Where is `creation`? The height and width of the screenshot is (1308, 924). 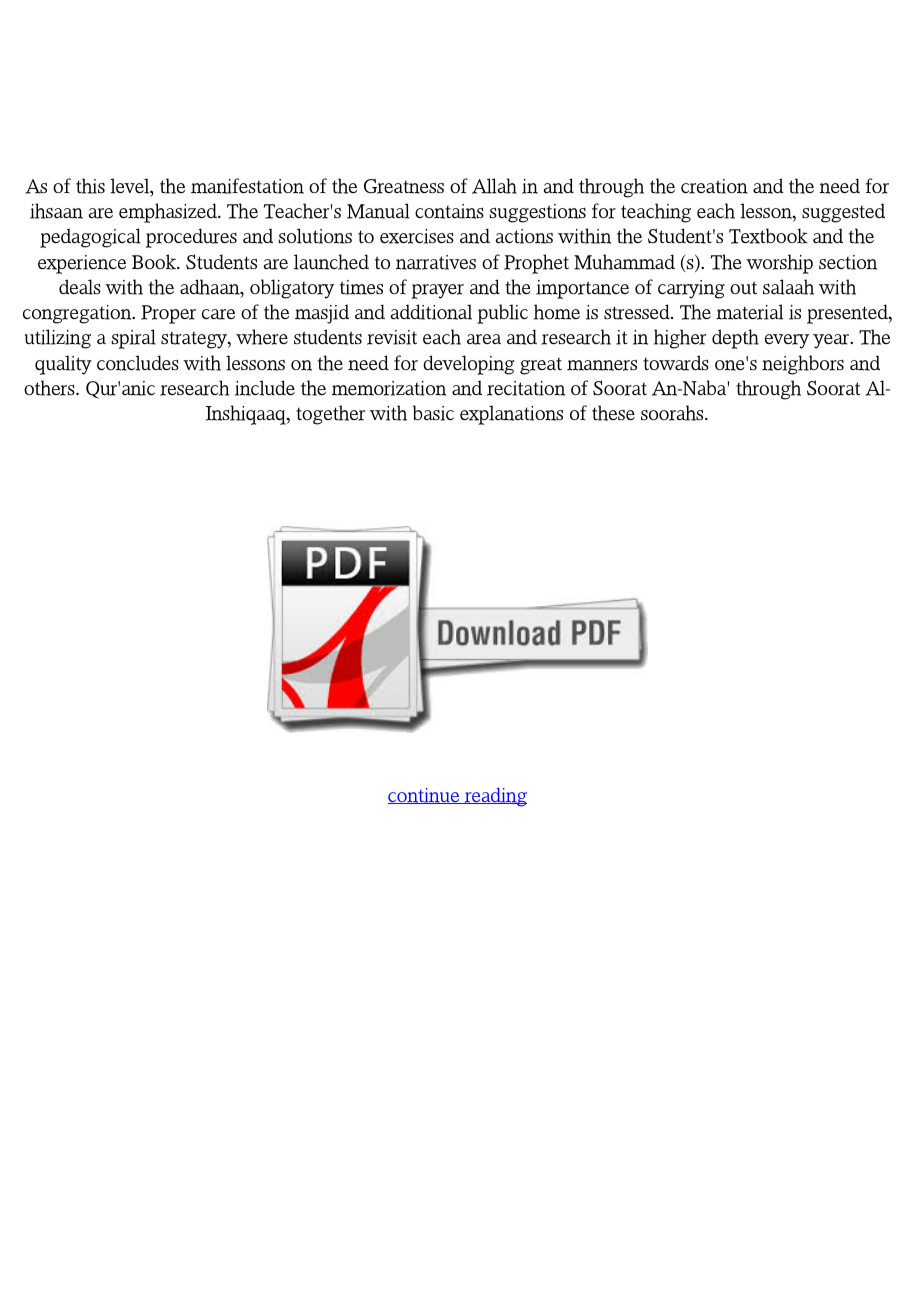
creation is located at coordinates (714, 186).
